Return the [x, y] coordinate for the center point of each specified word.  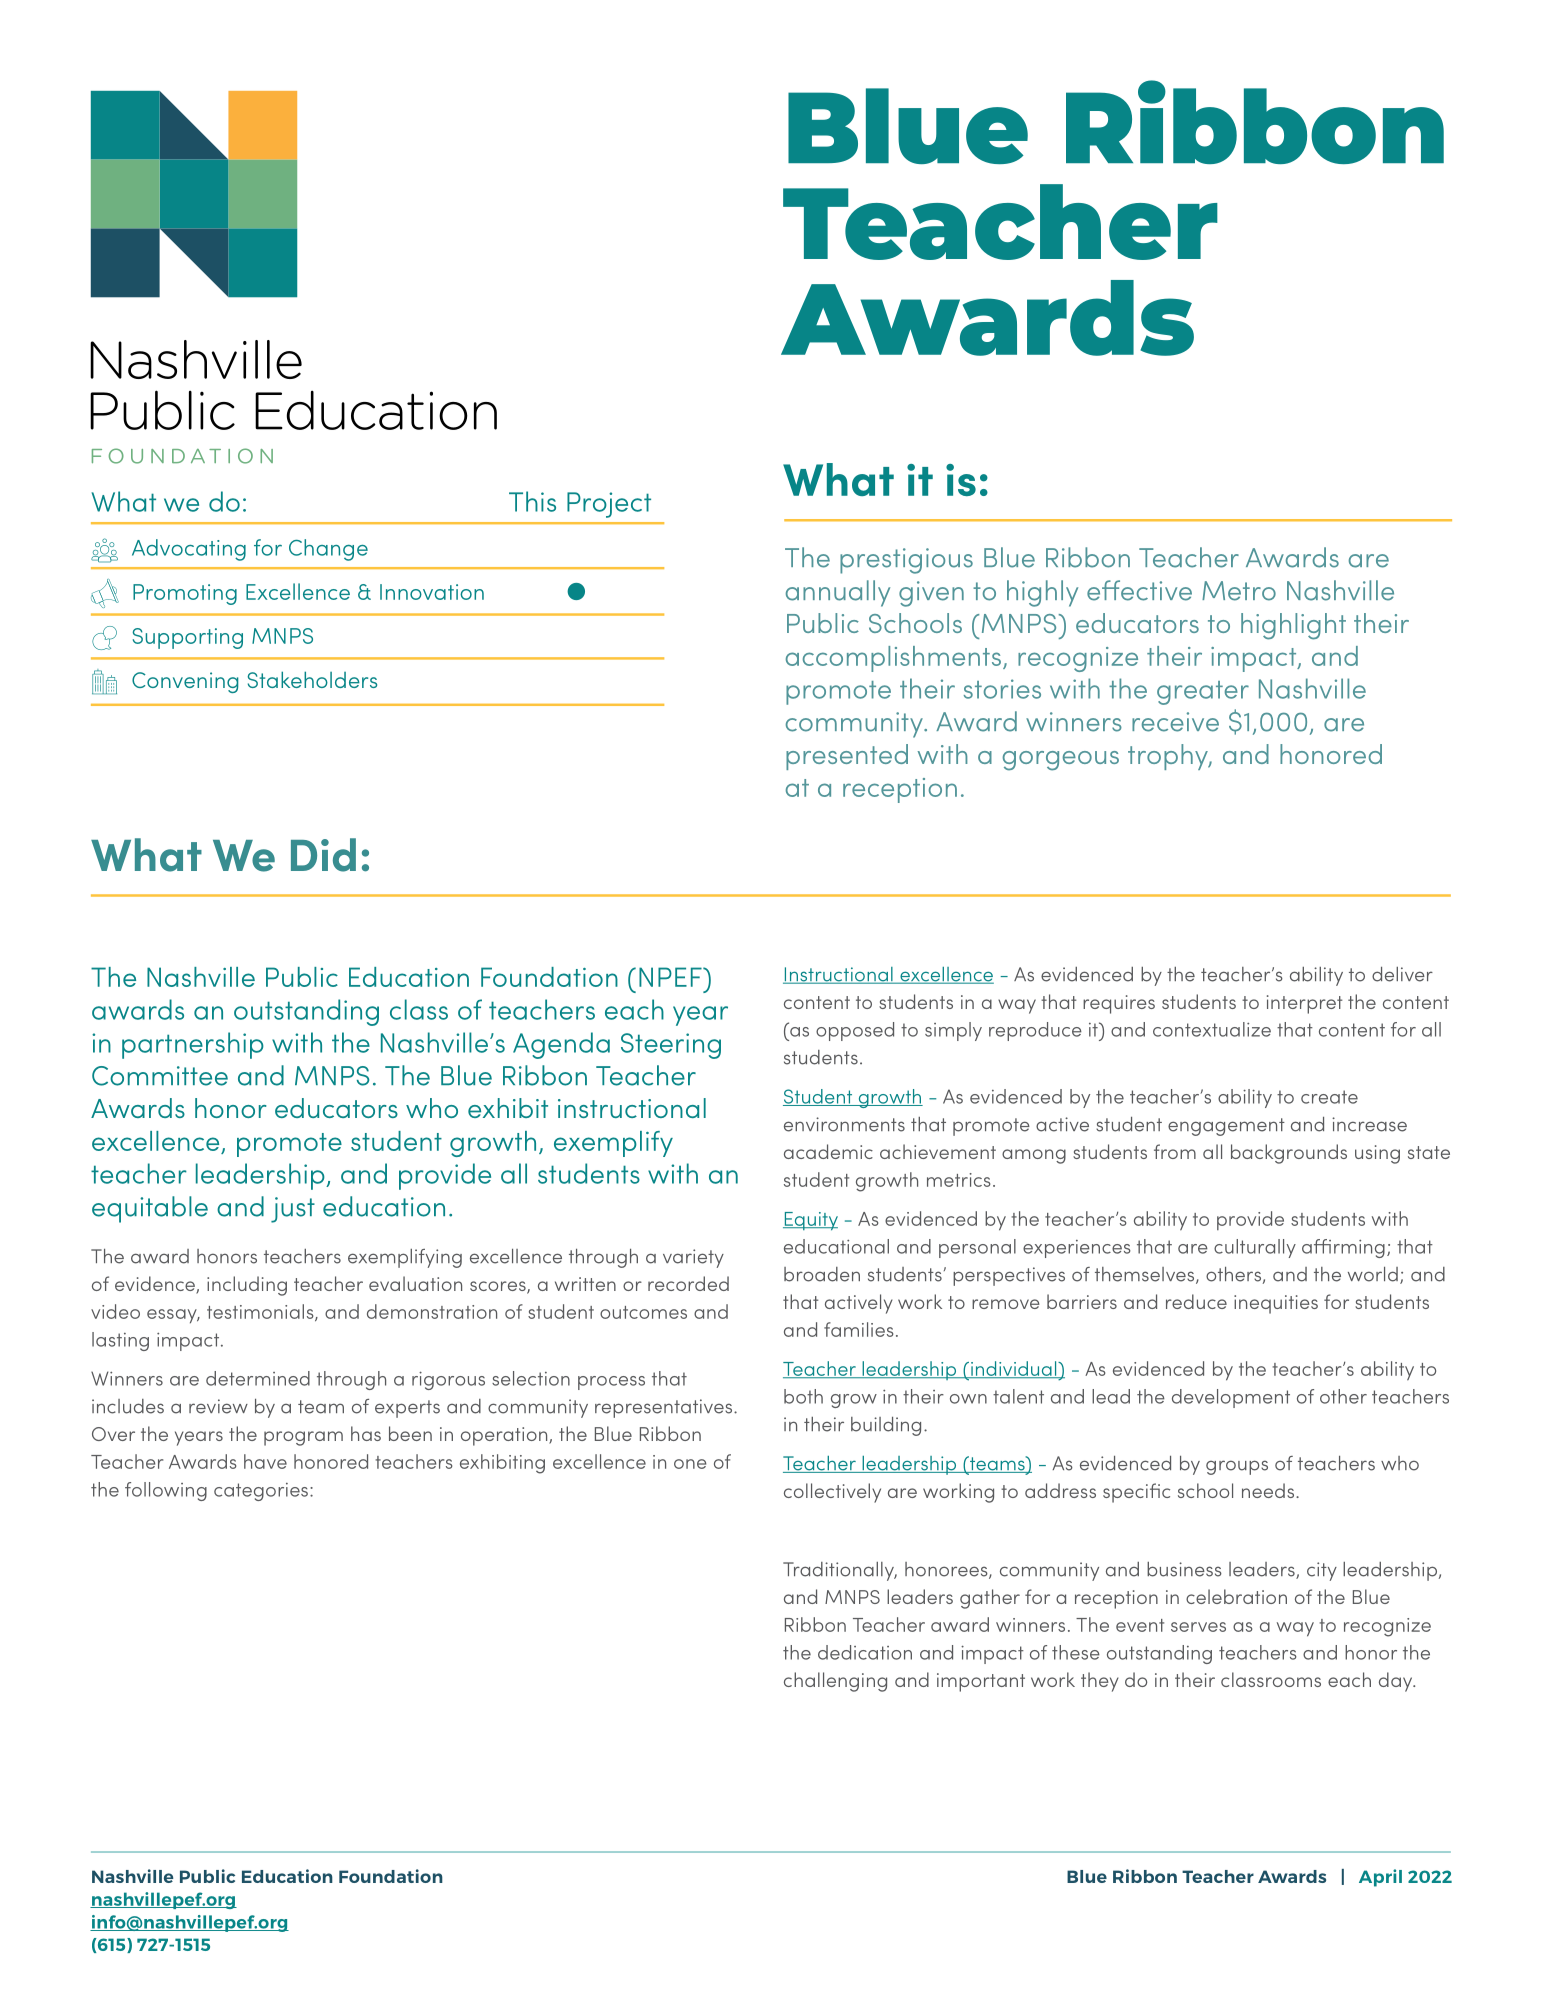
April [1380, 1878]
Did [323, 855]
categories [261, 1492]
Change [328, 550]
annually [838, 593]
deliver [1402, 974]
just [293, 1210]
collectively [832, 1493]
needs [1268, 1490]
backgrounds [1289, 1154]
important [981, 1682]
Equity [810, 1221]
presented [847, 757]
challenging [835, 1682]
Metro [1239, 591]
